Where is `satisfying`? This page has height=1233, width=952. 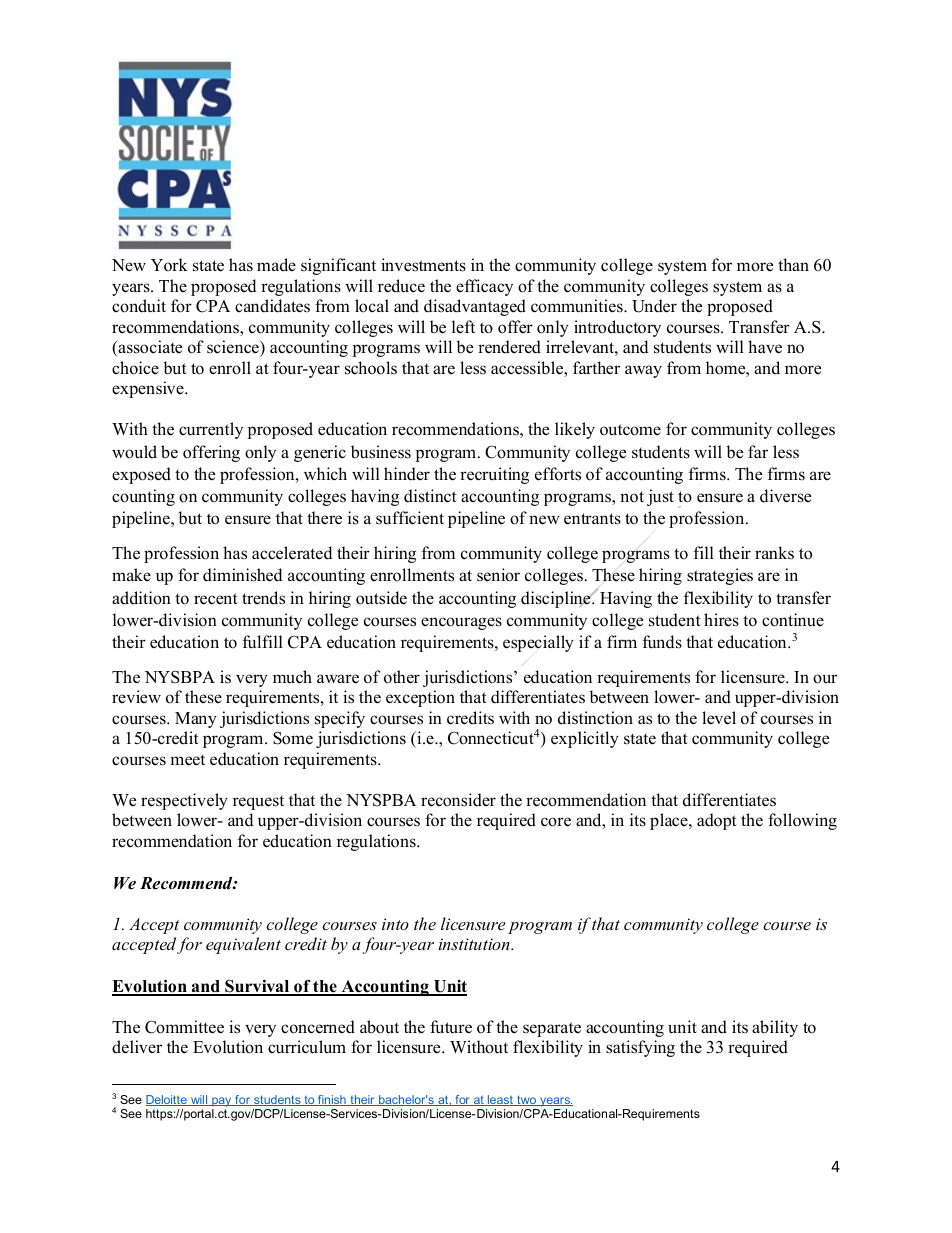
satisfying is located at coordinates (640, 1048).
